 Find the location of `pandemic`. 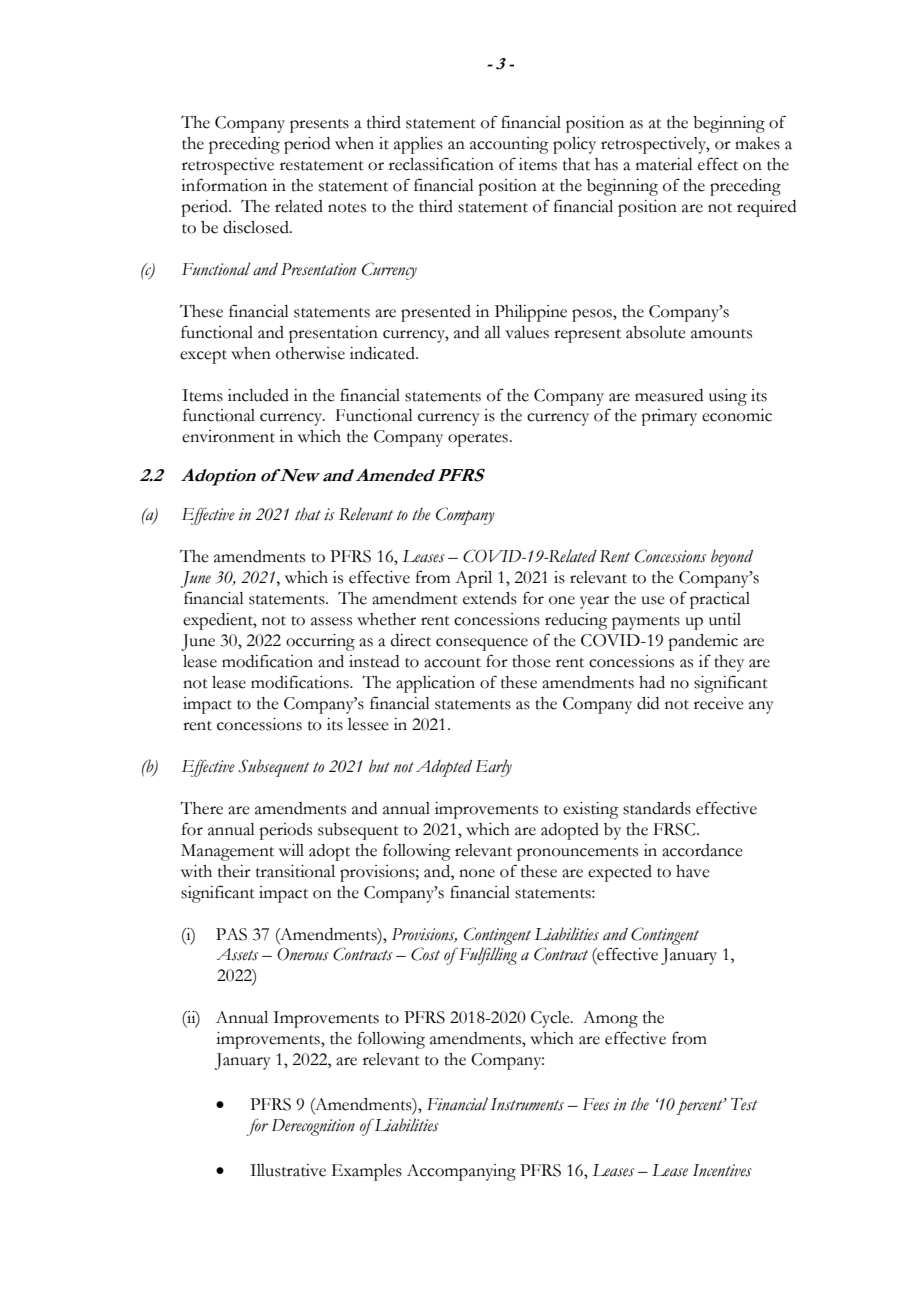

pandemic is located at coordinates (703, 642).
